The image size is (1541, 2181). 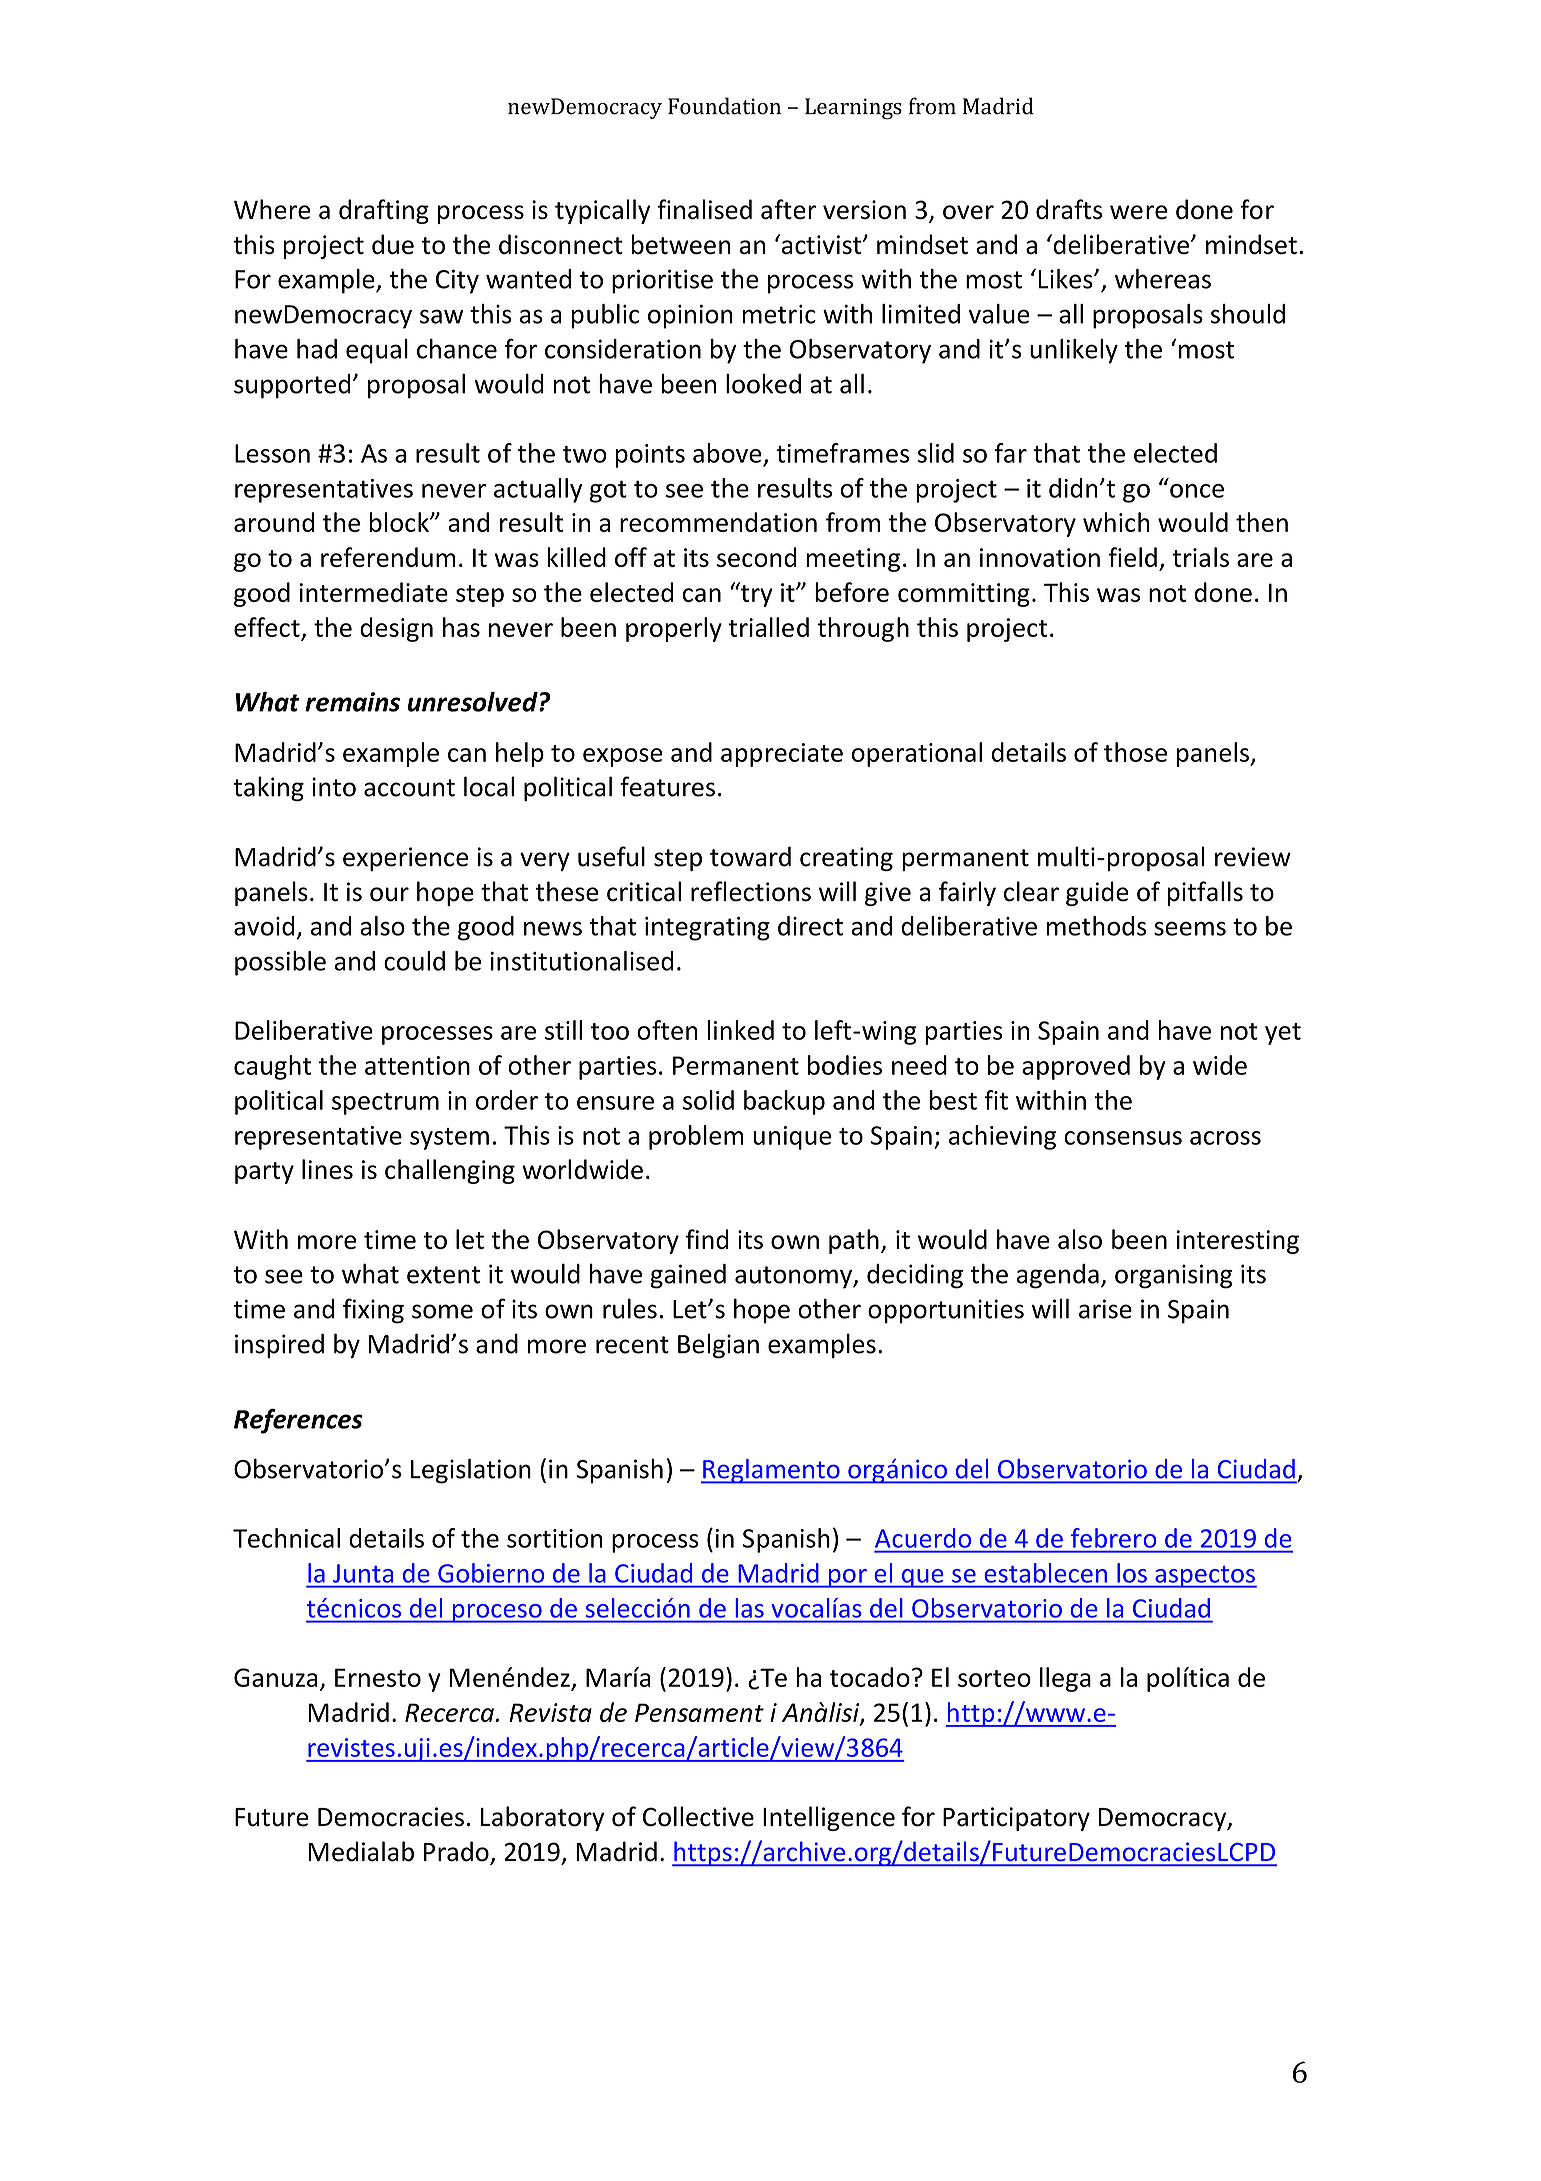 What do you see at coordinates (384, 211) in the screenshot?
I see `drafting` at bounding box center [384, 211].
